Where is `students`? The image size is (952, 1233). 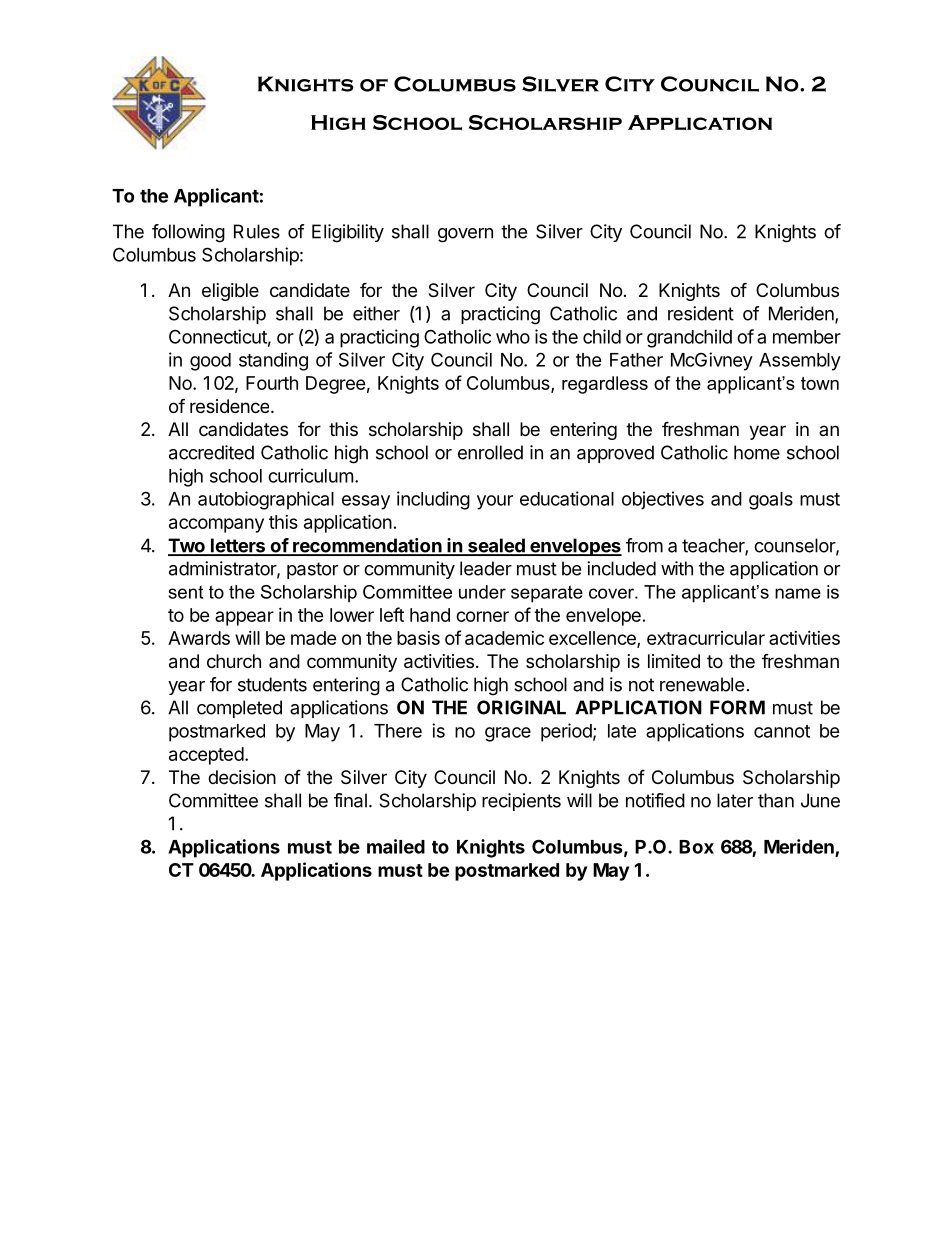 students is located at coordinates (272, 684).
